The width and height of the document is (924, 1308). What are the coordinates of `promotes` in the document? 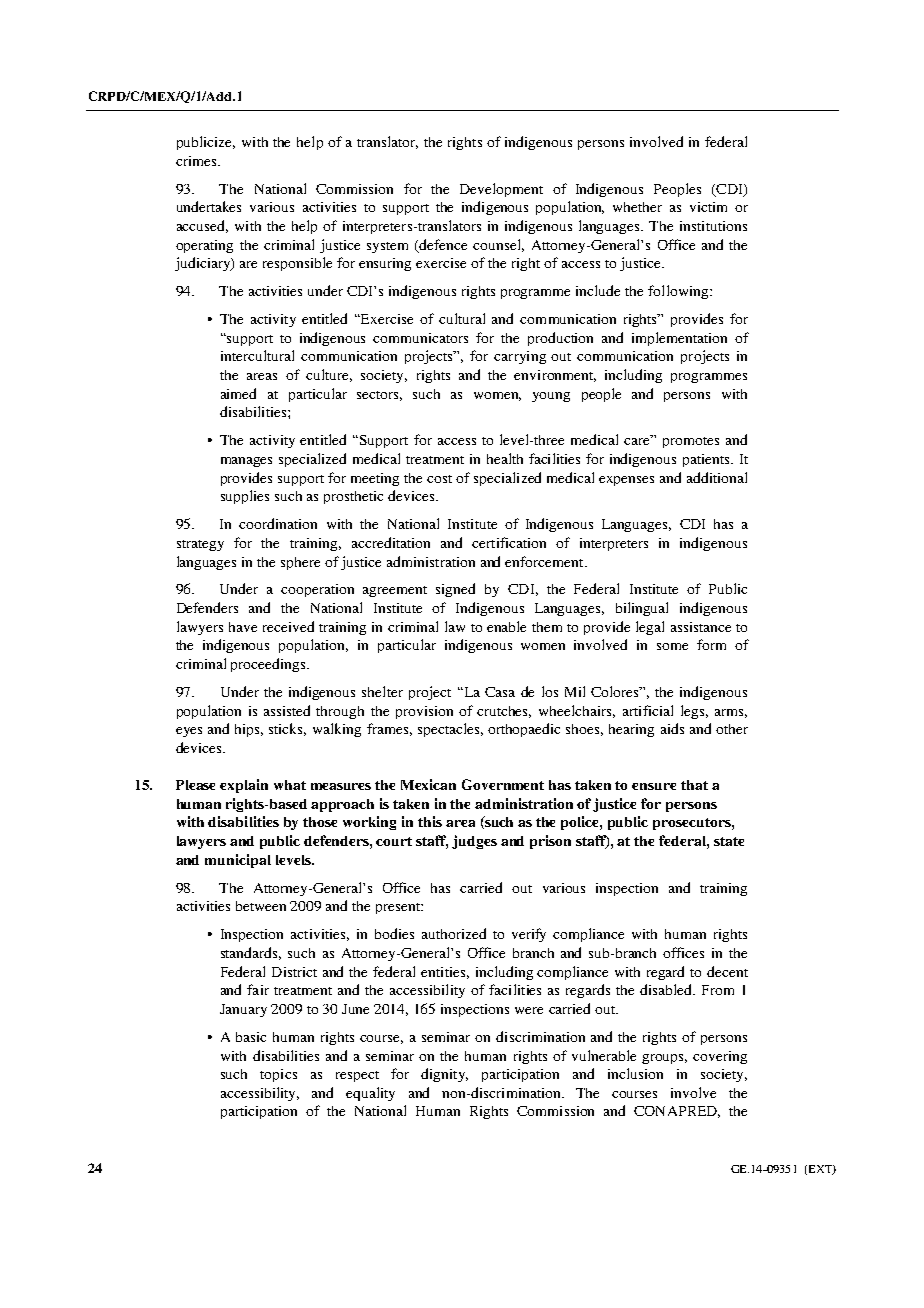 It's located at (691, 442).
